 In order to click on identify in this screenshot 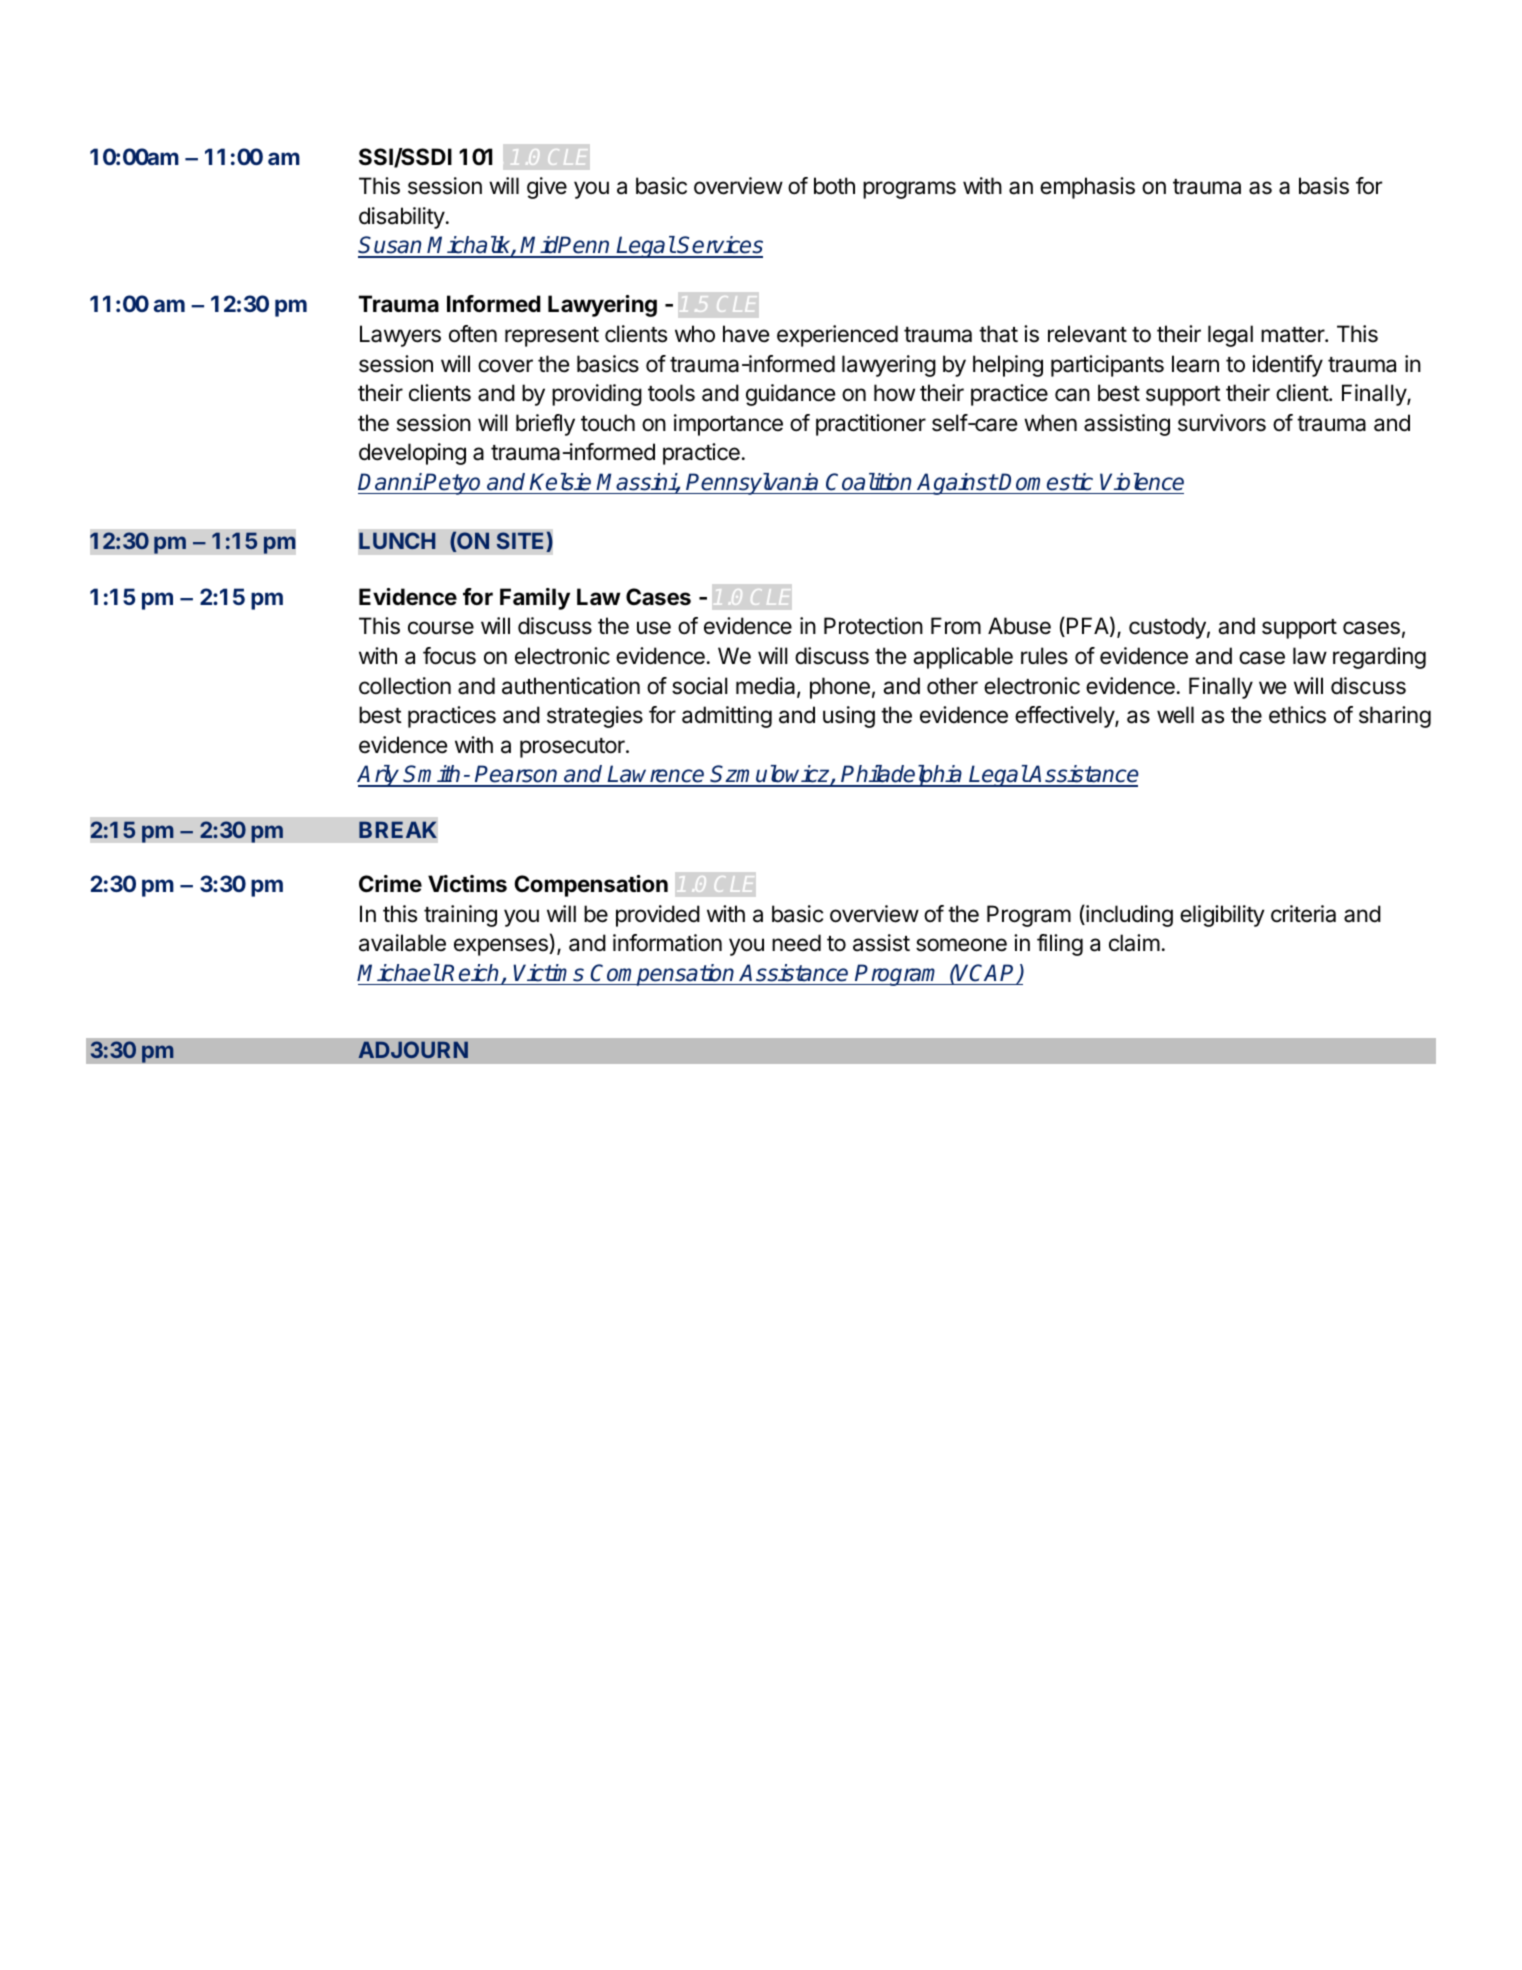, I will do `click(1287, 366)`.
